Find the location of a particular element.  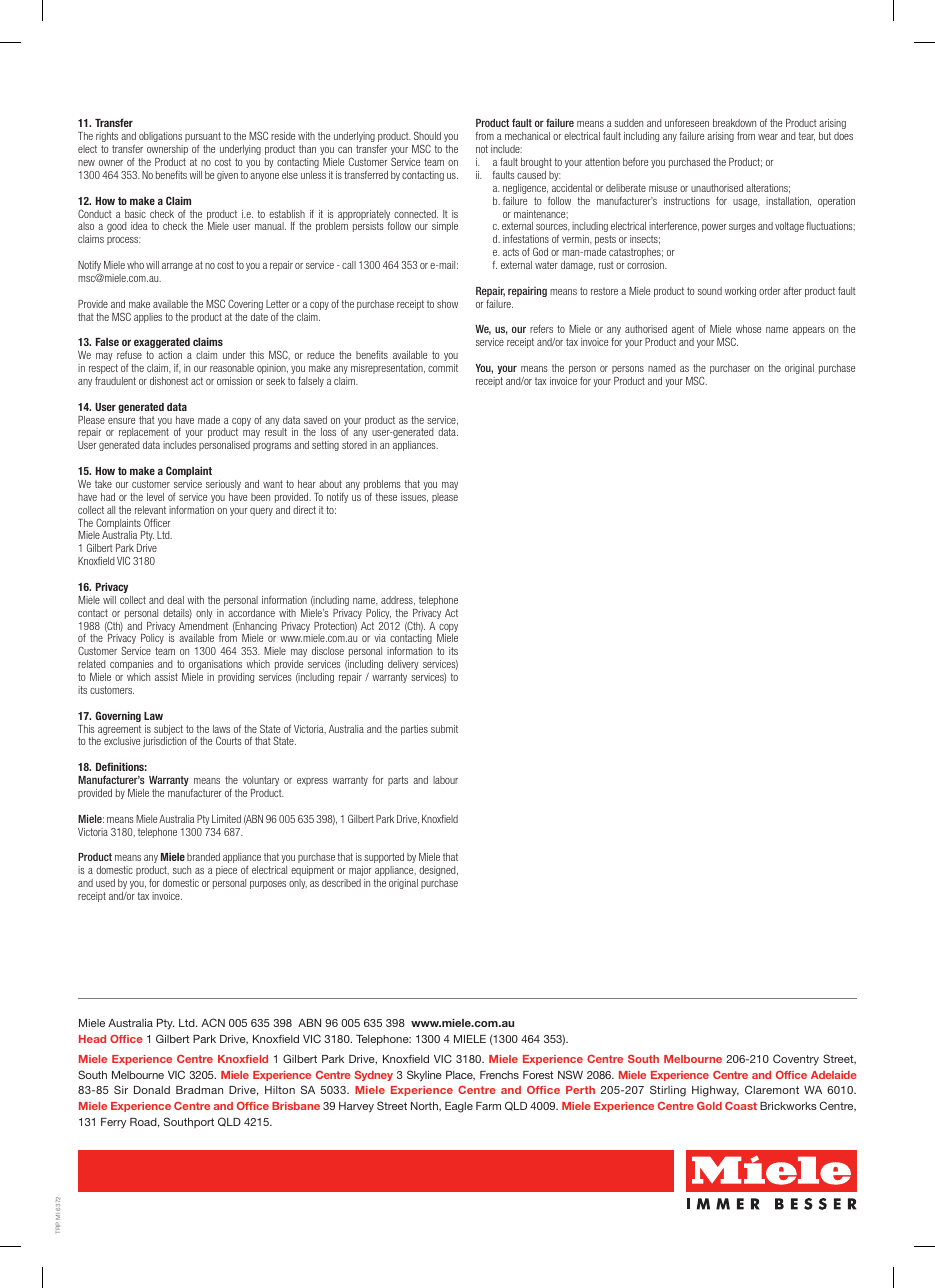

obligations is located at coordinates (160, 137).
